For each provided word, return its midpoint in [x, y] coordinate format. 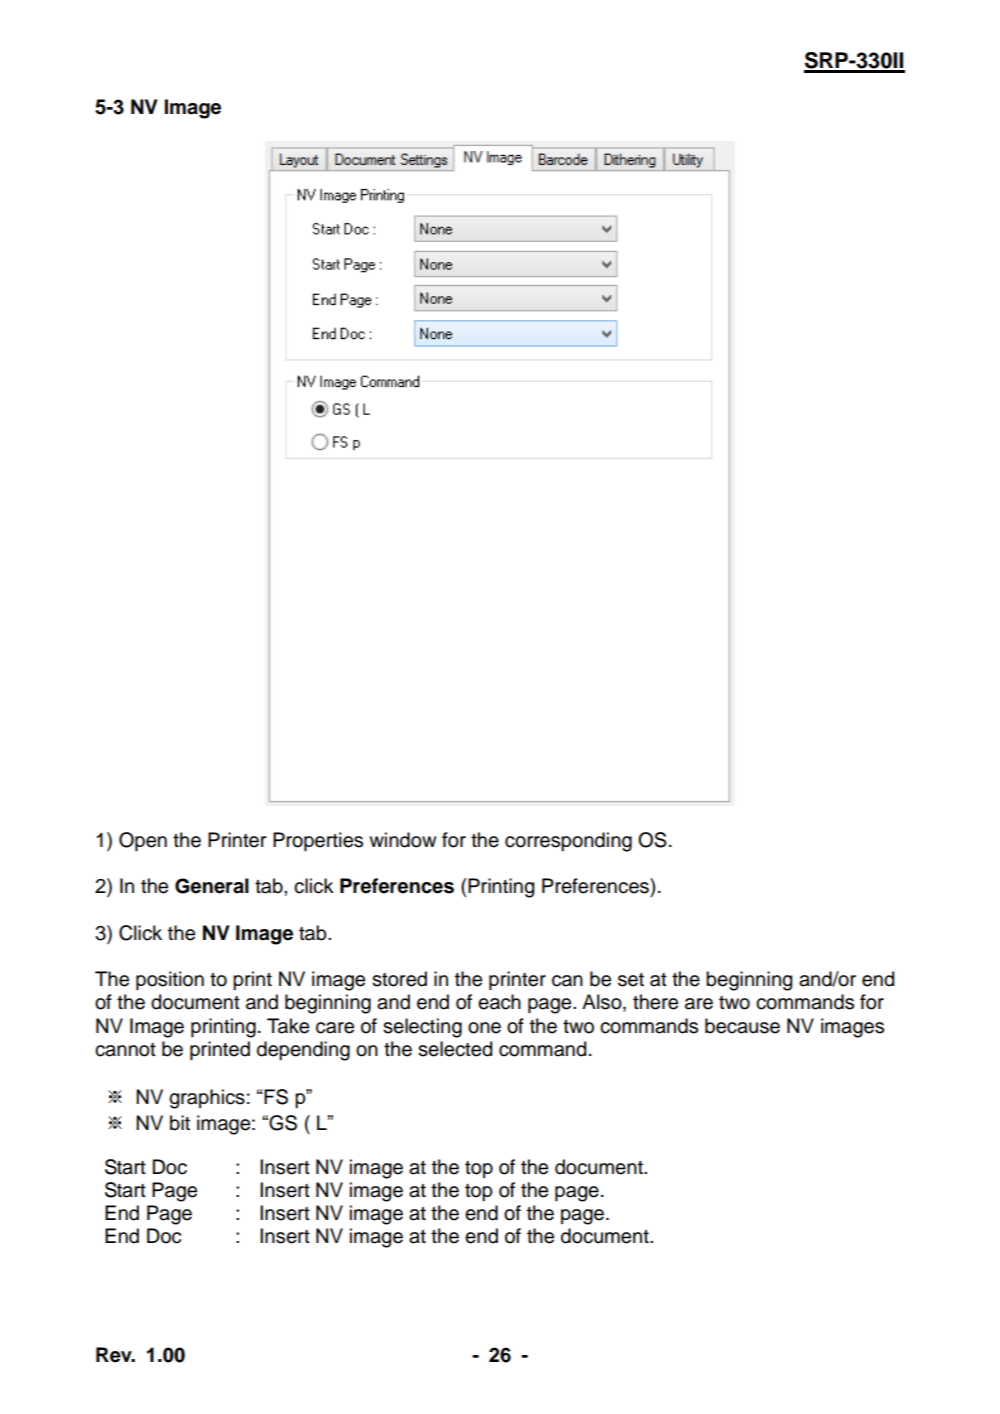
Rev [115, 1355]
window [402, 840]
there [655, 1002]
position [170, 980]
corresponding [568, 842]
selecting [422, 1028]
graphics [207, 1099]
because [742, 1026]
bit [180, 1123]
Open [143, 841]
